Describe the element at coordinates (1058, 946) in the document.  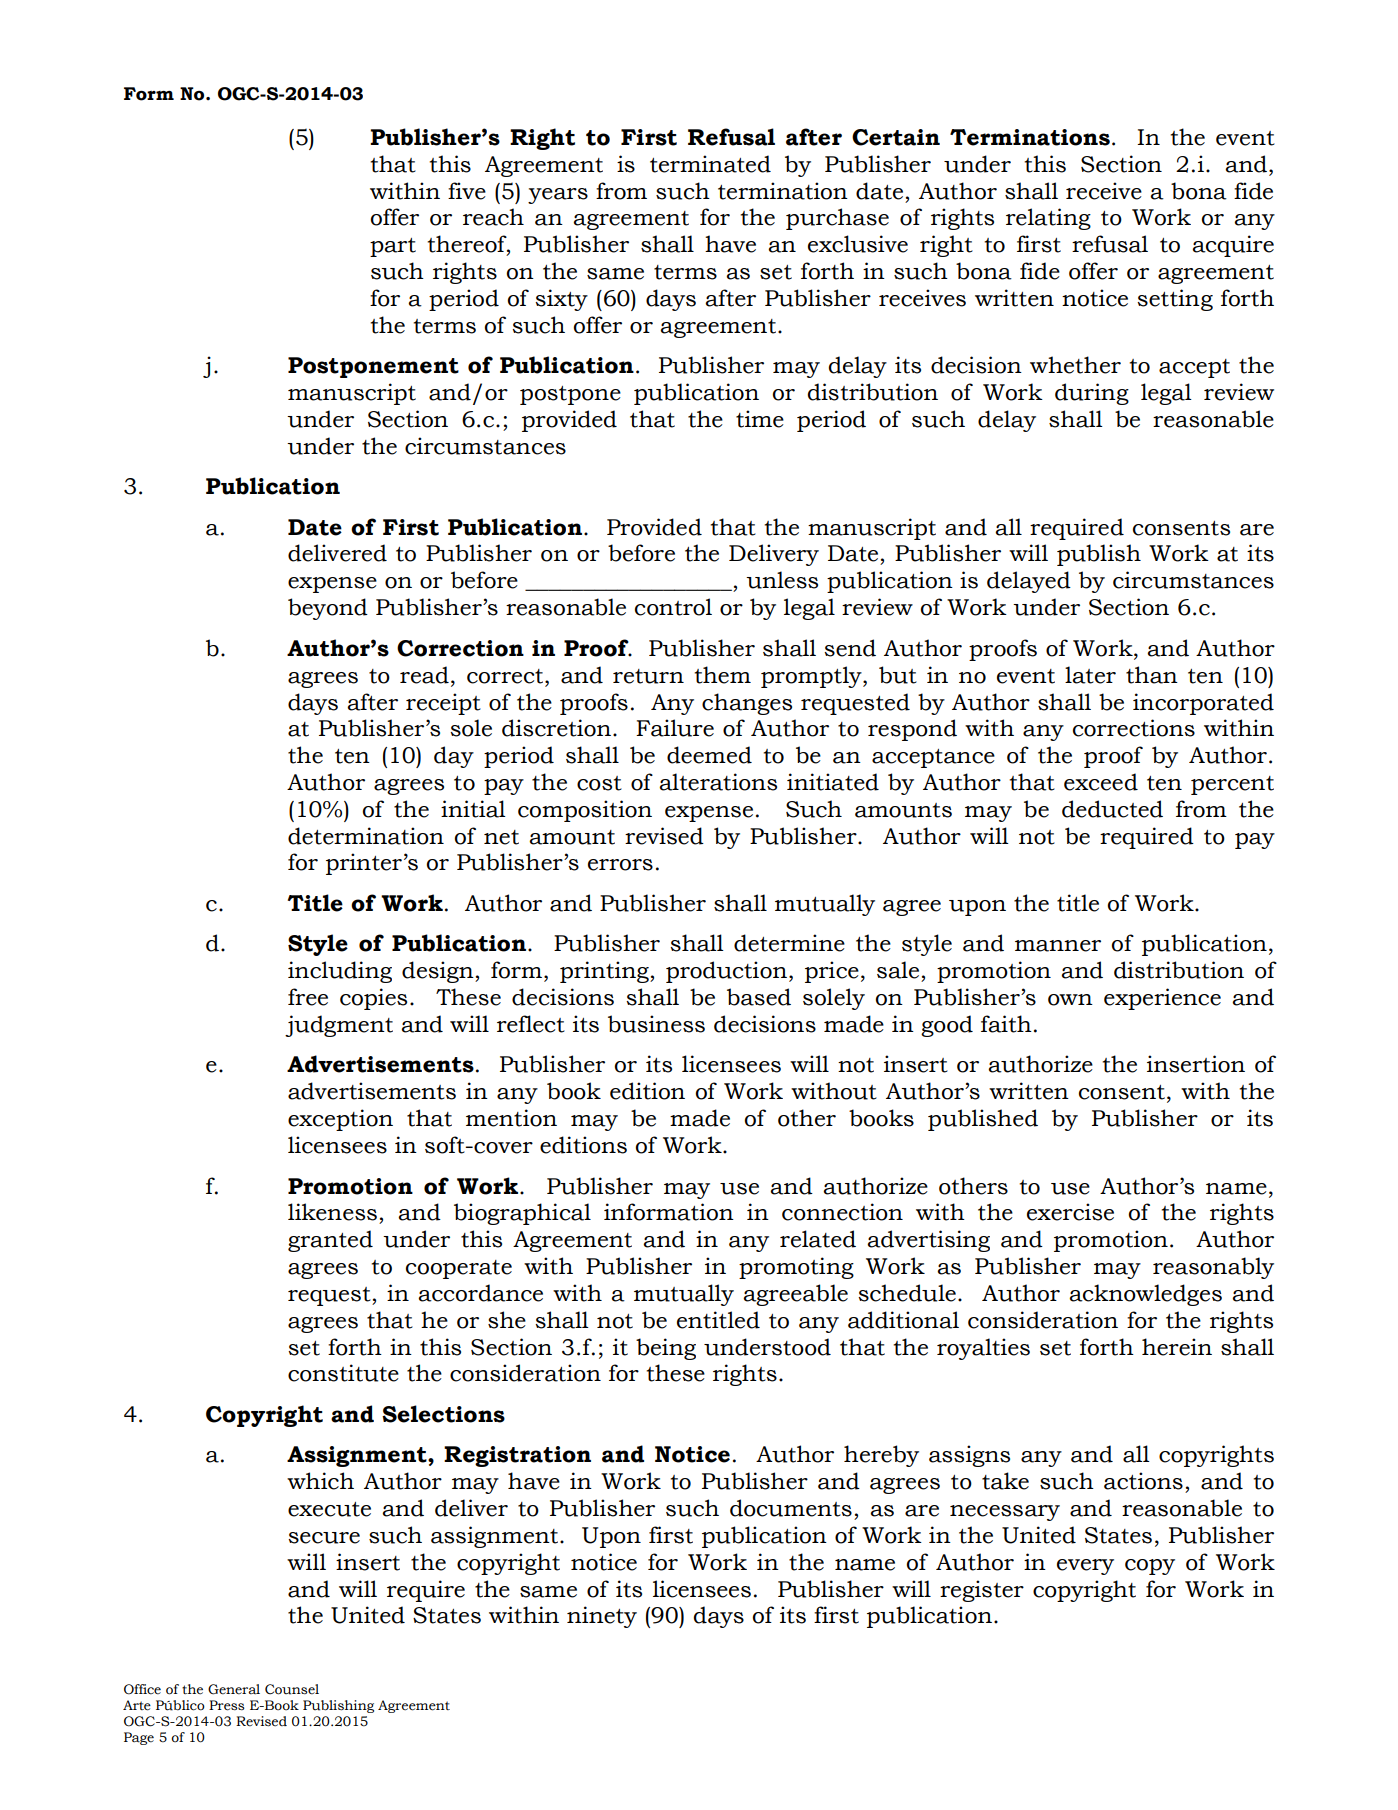
I see `manner` at that location.
